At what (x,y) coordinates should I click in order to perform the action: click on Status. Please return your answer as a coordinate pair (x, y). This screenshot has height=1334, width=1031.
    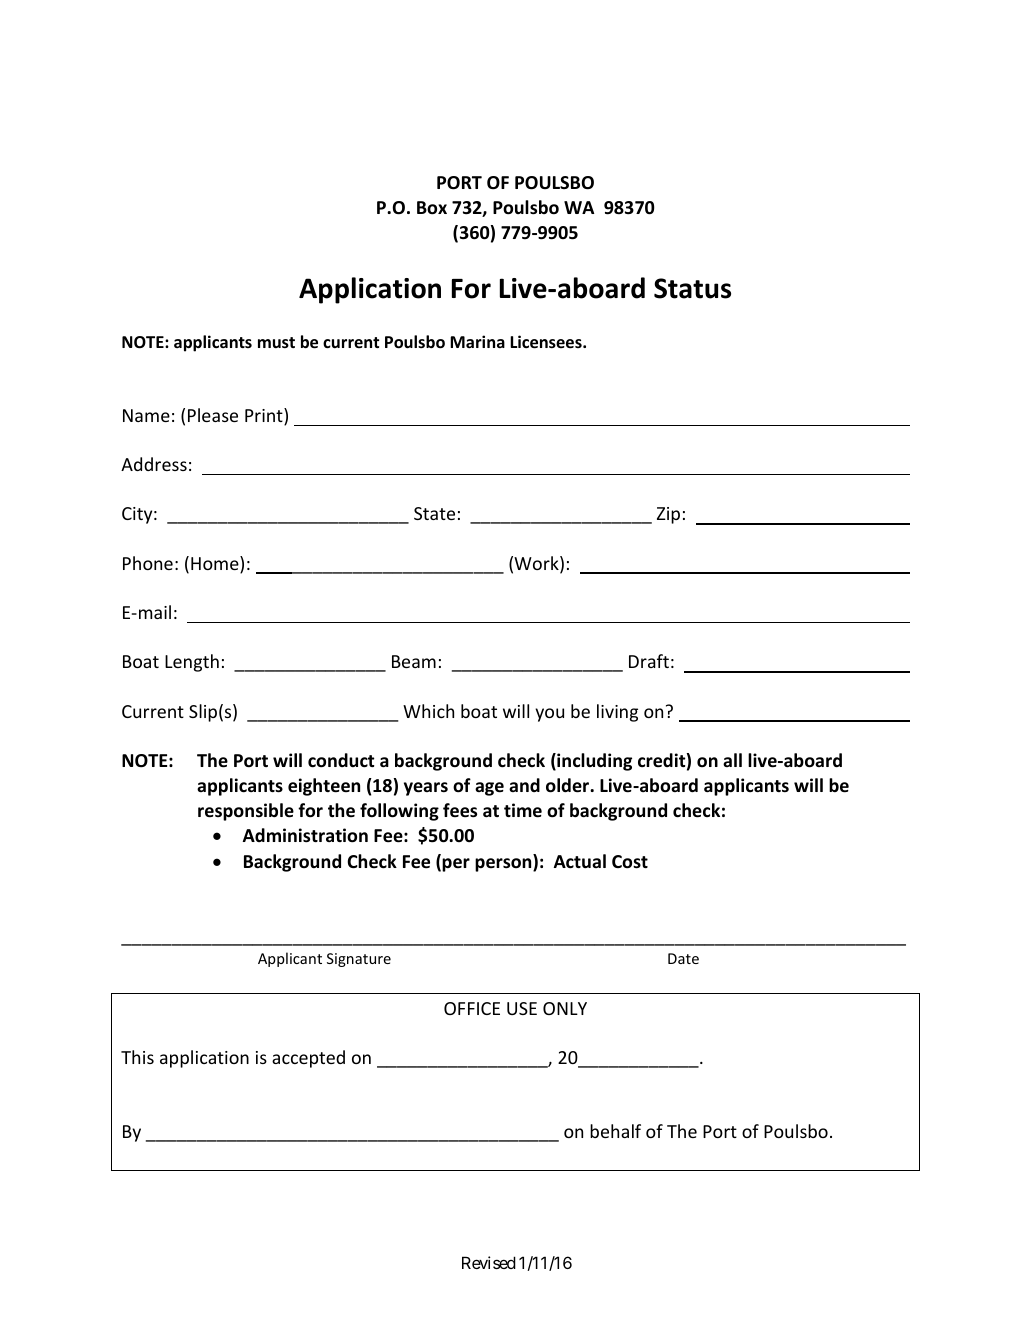
    Looking at the image, I should click on (692, 288).
